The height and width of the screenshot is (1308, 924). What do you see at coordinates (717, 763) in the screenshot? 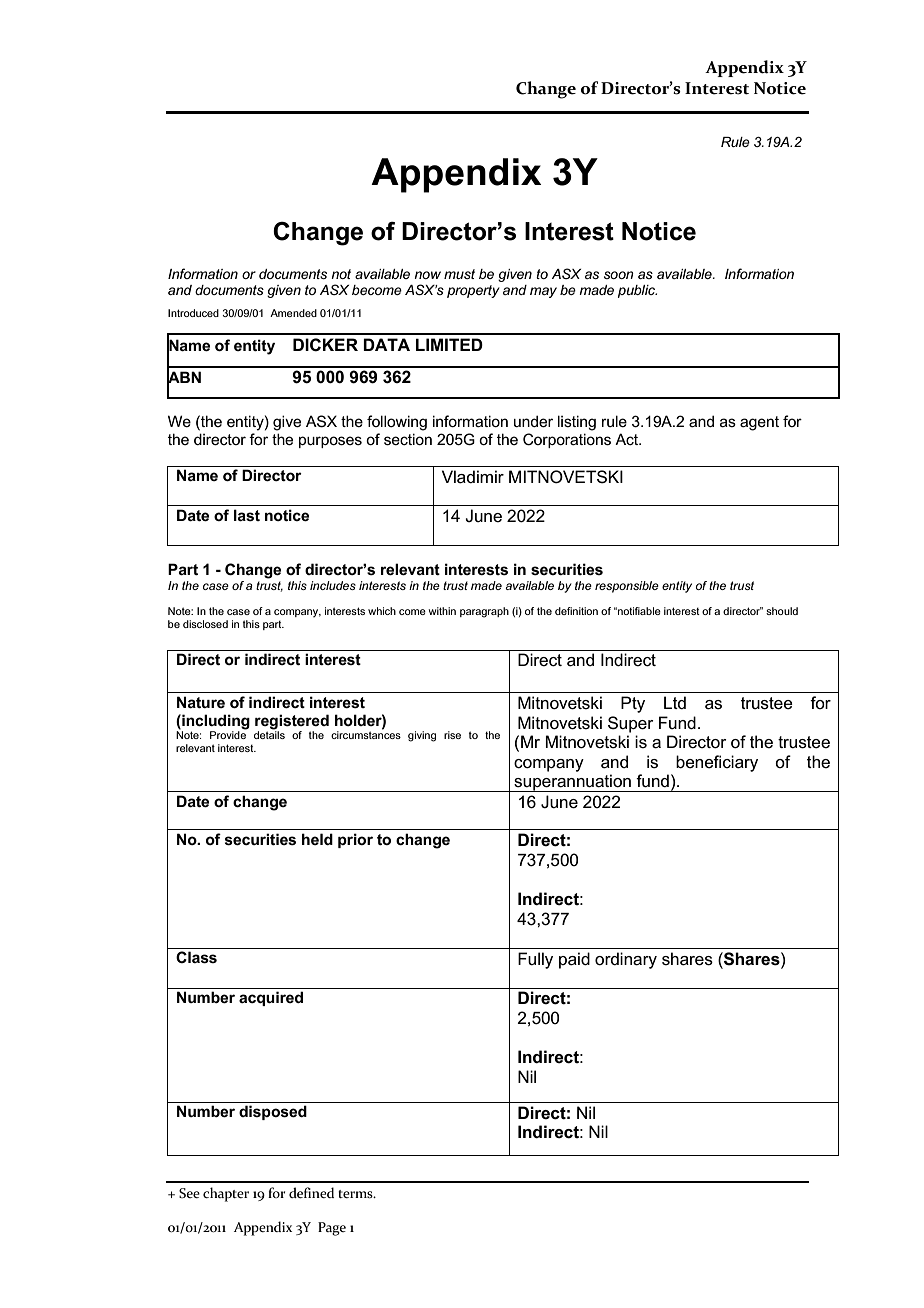
I see `beneficiary` at bounding box center [717, 763].
